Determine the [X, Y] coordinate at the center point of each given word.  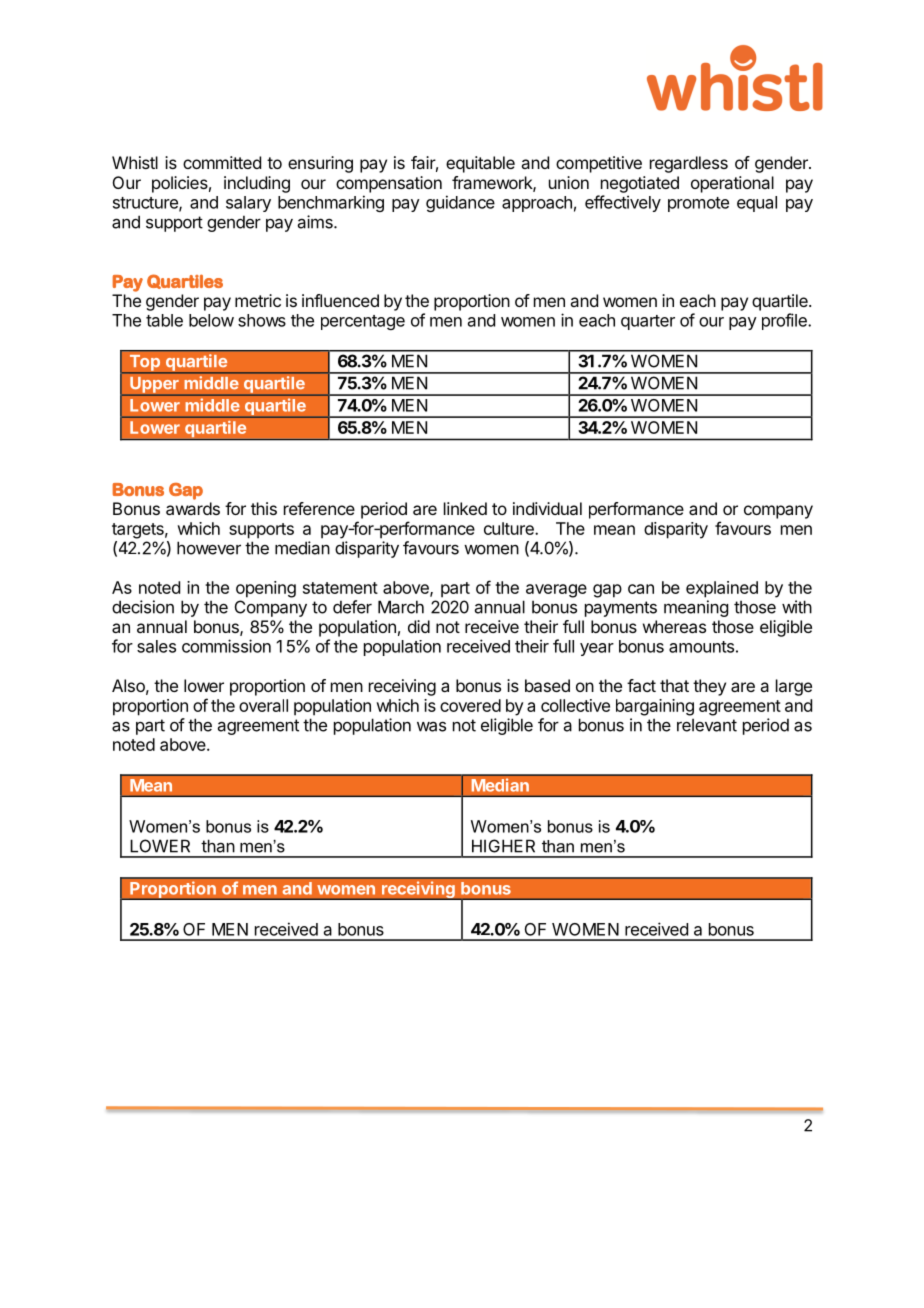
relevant [707, 725]
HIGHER [503, 846]
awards [193, 508]
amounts [701, 647]
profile [785, 321]
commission [226, 646]
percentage [363, 322]
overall [263, 705]
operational [732, 184]
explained [722, 589]
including [257, 184]
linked [465, 508]
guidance [460, 203]
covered [470, 705]
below [211, 320]
